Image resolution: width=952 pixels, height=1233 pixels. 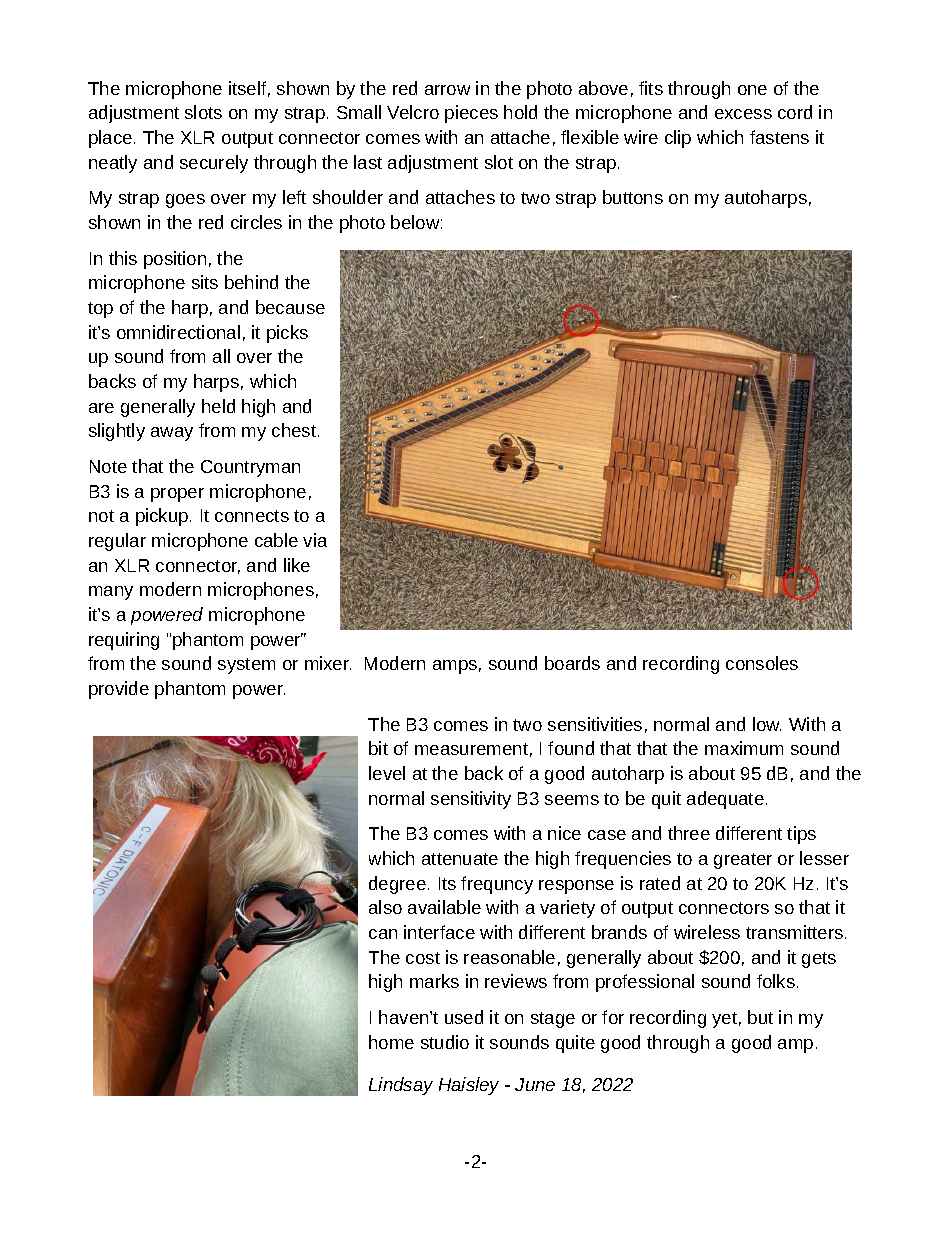 What do you see at coordinates (743, 114) in the screenshot?
I see `excess` at bounding box center [743, 114].
